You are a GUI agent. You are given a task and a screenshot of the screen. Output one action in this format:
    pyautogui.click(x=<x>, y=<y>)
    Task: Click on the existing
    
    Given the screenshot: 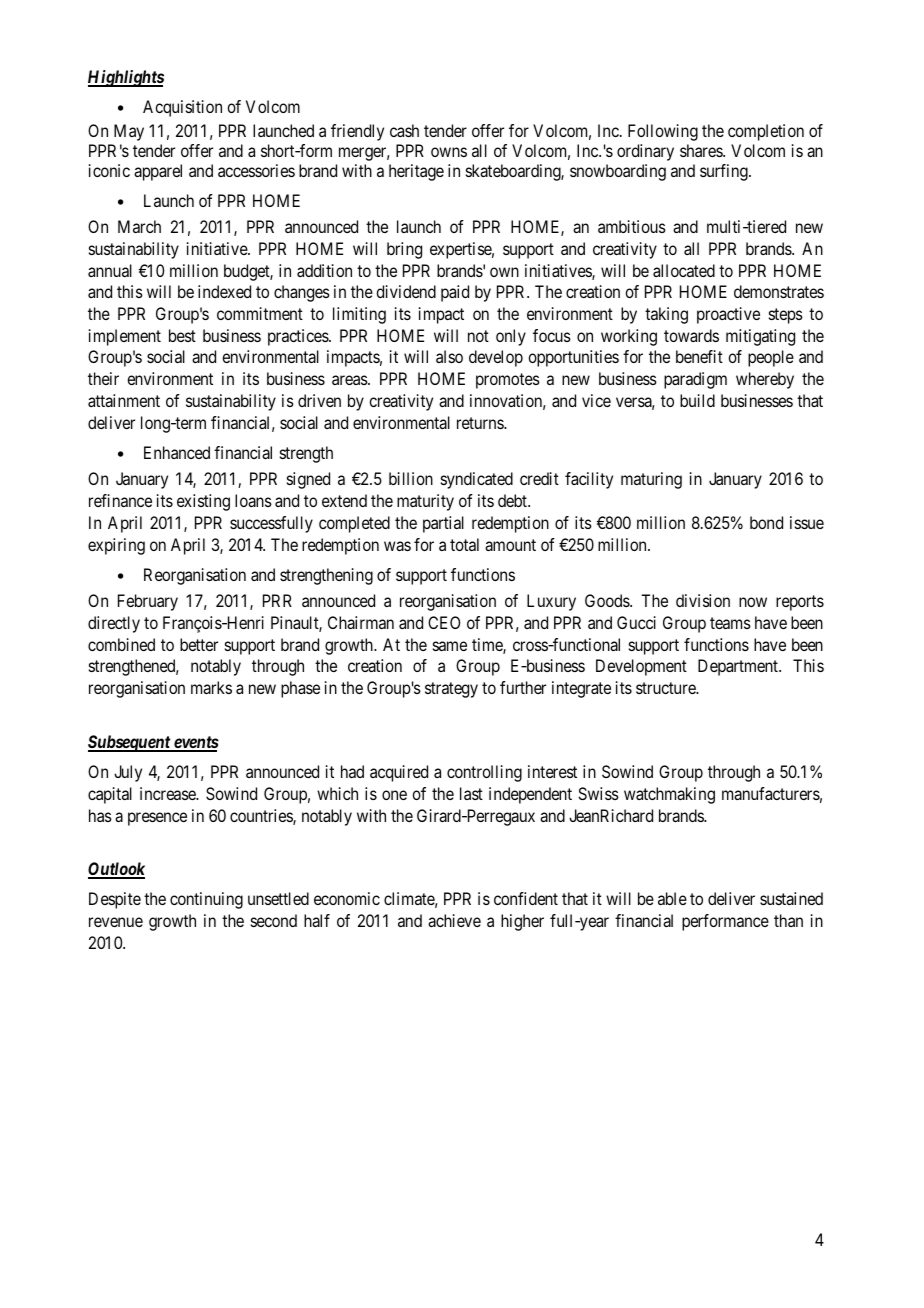 What is the action you would take?
    pyautogui.click(x=203, y=502)
